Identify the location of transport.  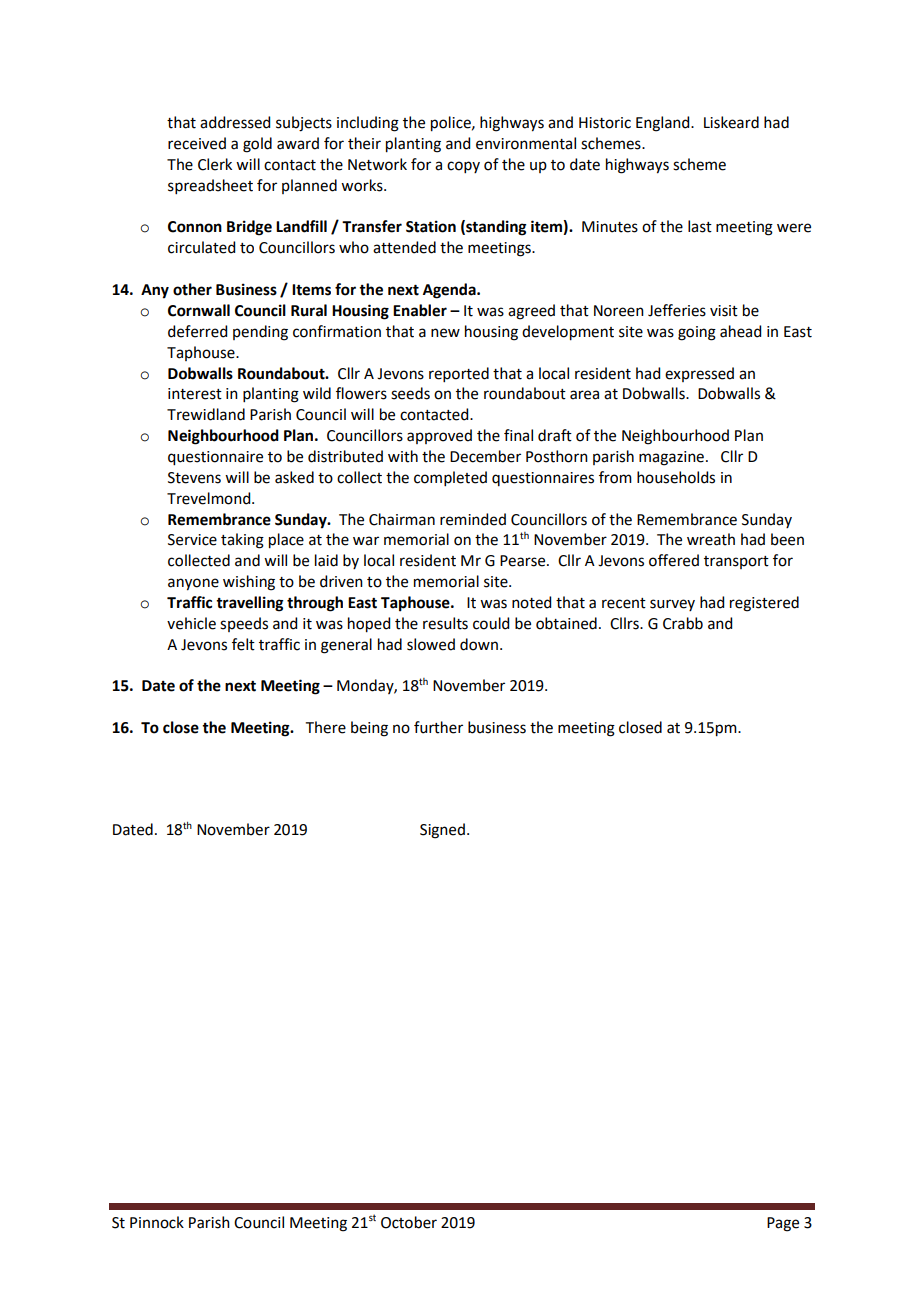
(736, 562).
